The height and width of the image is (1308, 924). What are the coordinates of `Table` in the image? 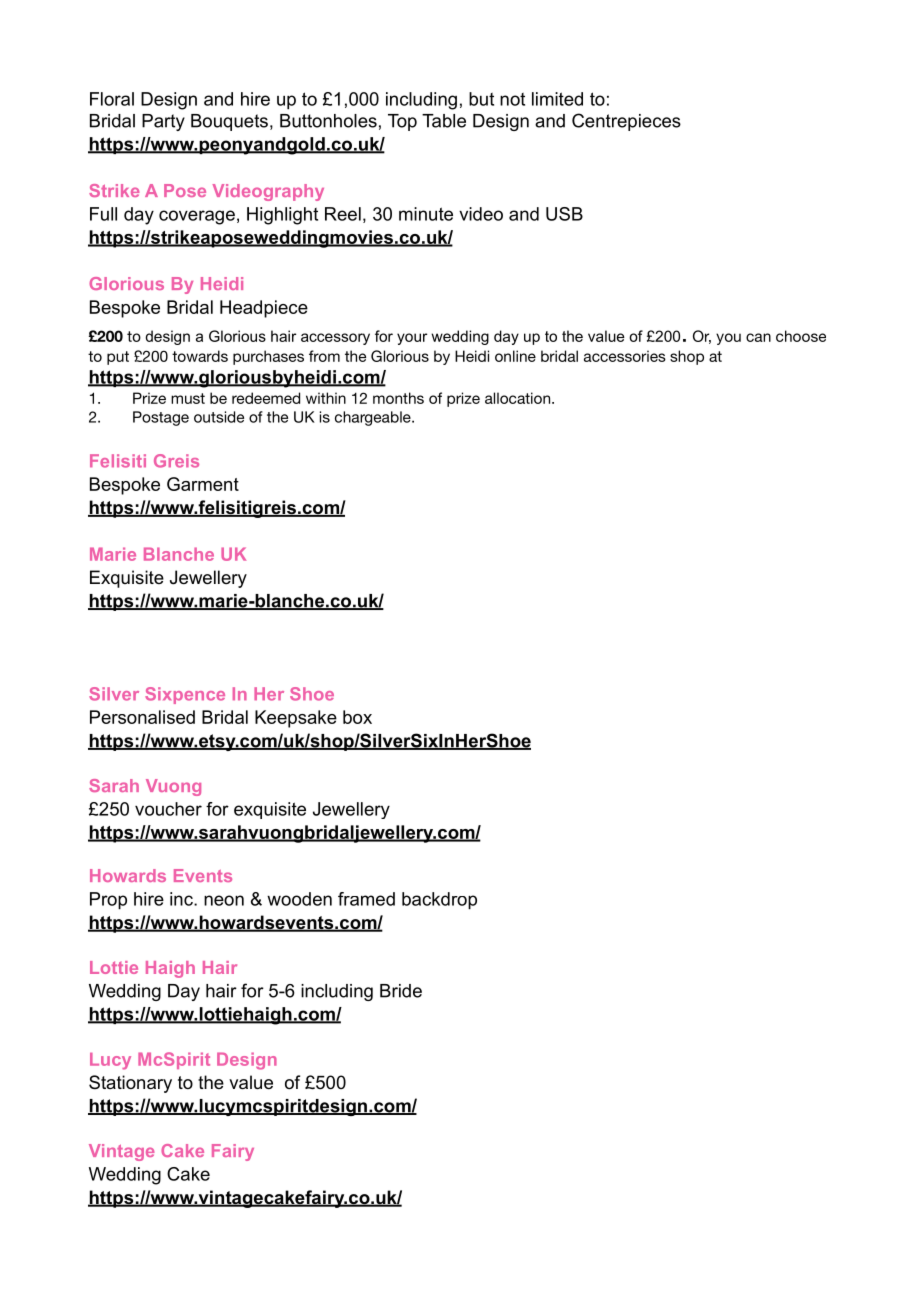 It's located at (444, 121).
